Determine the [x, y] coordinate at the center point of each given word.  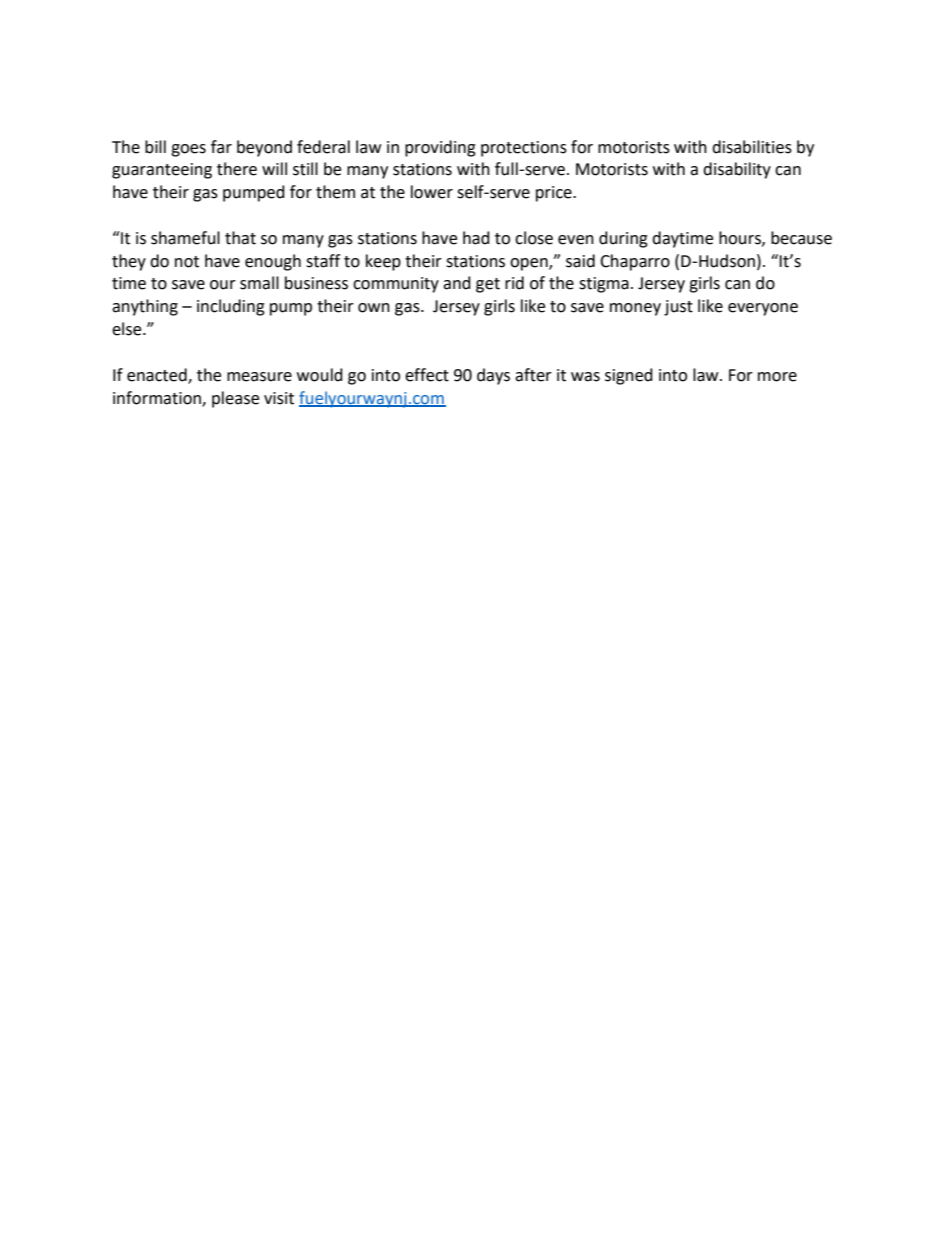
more [777, 377]
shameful [185, 238]
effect [427, 375]
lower [432, 192]
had [476, 238]
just [678, 308]
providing [440, 148]
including [231, 307]
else [128, 329]
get [488, 285]
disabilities [752, 147]
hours [741, 238]
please [235, 399]
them [335, 192]
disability [737, 170]
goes [188, 150]
